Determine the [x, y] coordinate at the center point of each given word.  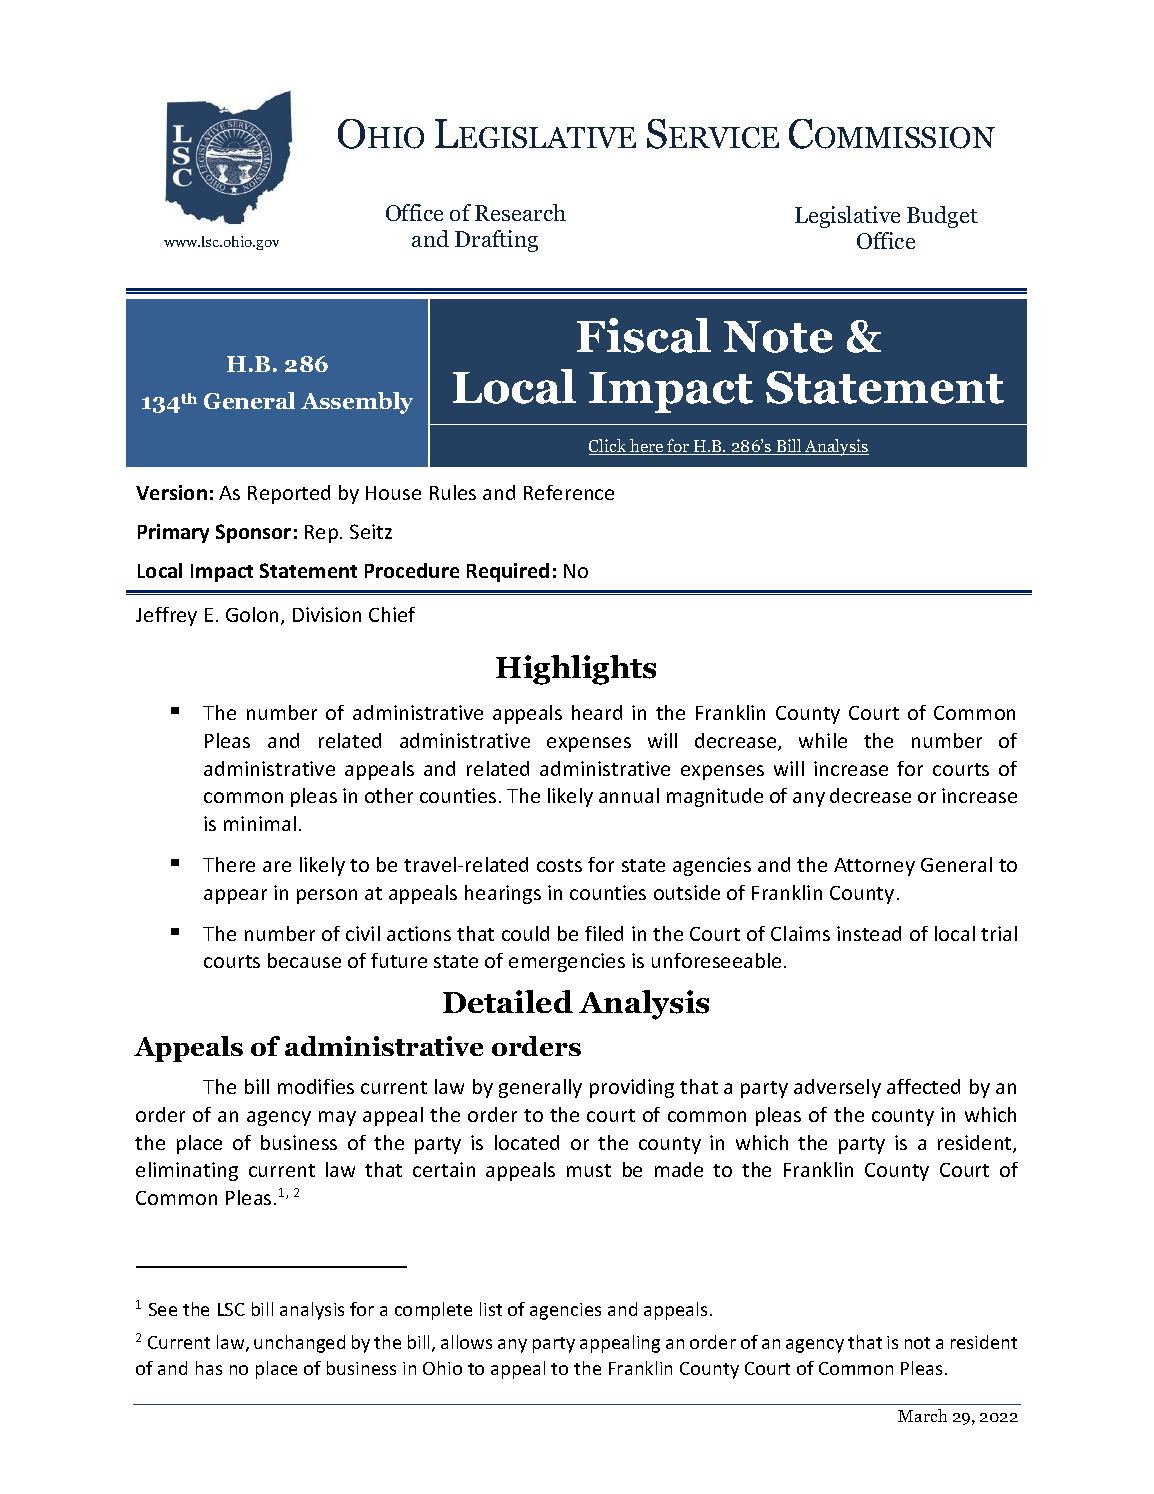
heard [597, 712]
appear [235, 896]
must [589, 1170]
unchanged [299, 1344]
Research [520, 212]
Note [778, 337]
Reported [289, 494]
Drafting [496, 241]
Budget [942, 217]
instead [869, 933]
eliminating [187, 1171]
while [823, 740]
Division [327, 614]
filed [604, 933]
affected [923, 1086]
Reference [569, 492]
